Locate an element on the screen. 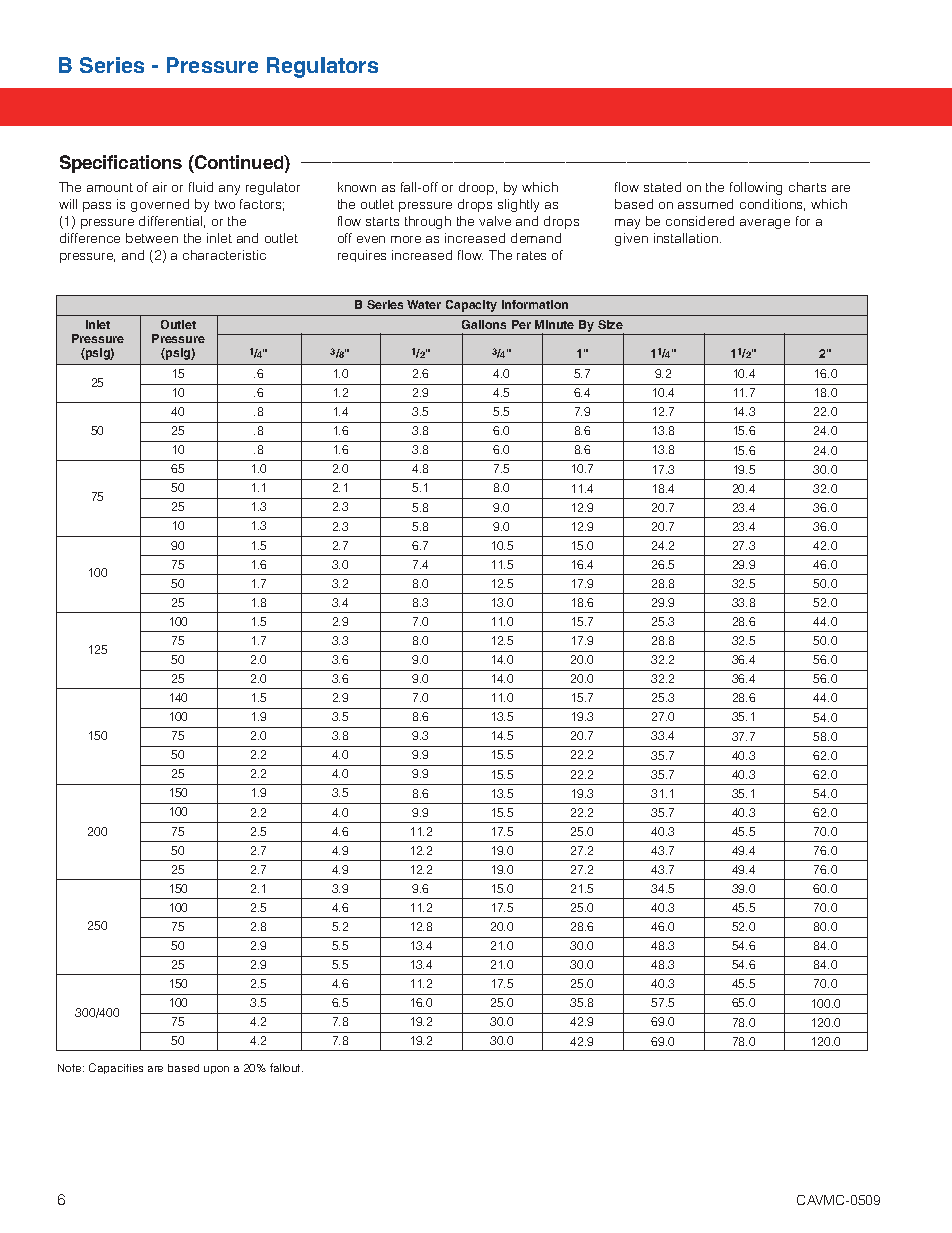  Capacities is located at coordinates (116, 1068).
